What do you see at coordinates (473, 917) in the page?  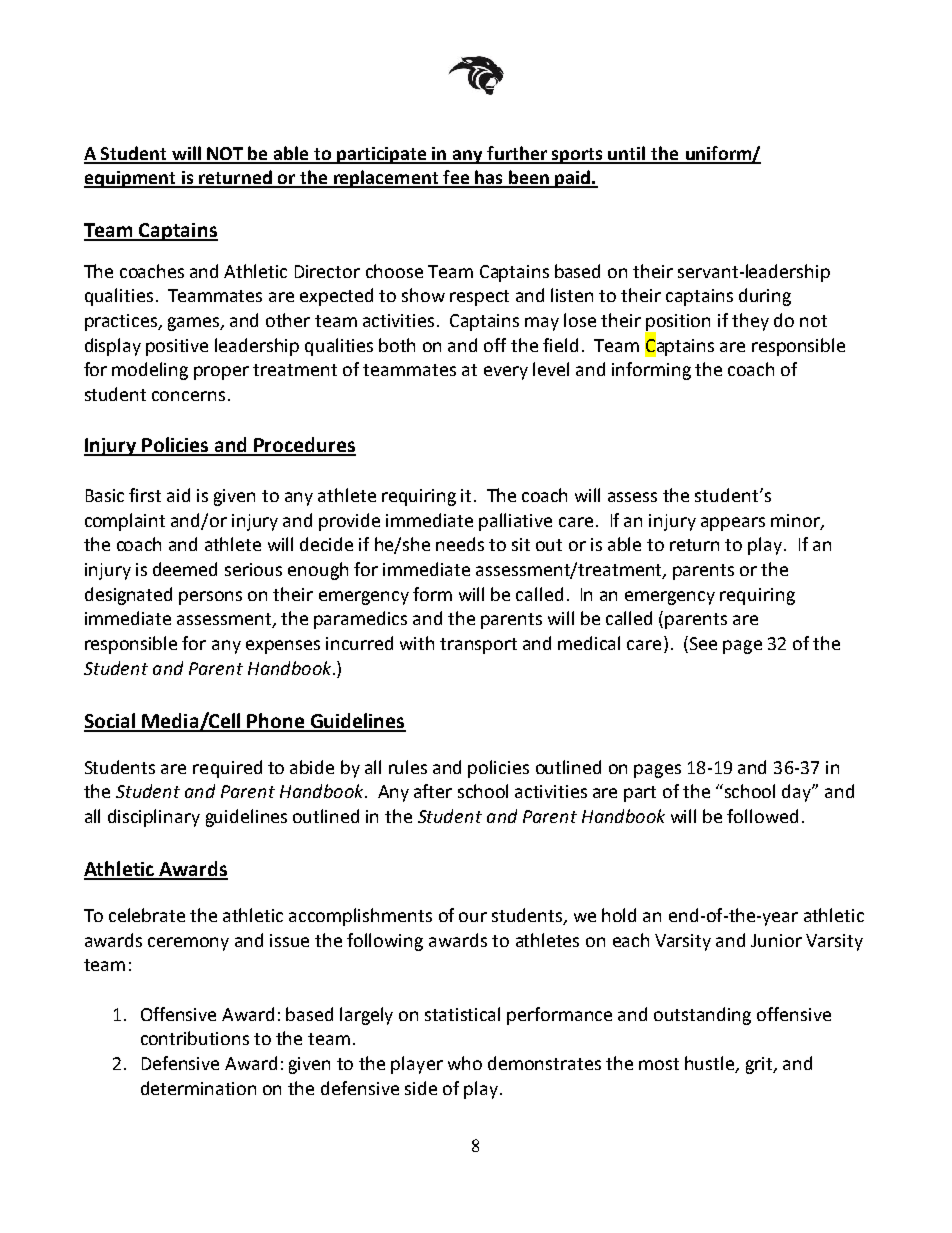 I see `our` at bounding box center [473, 917].
